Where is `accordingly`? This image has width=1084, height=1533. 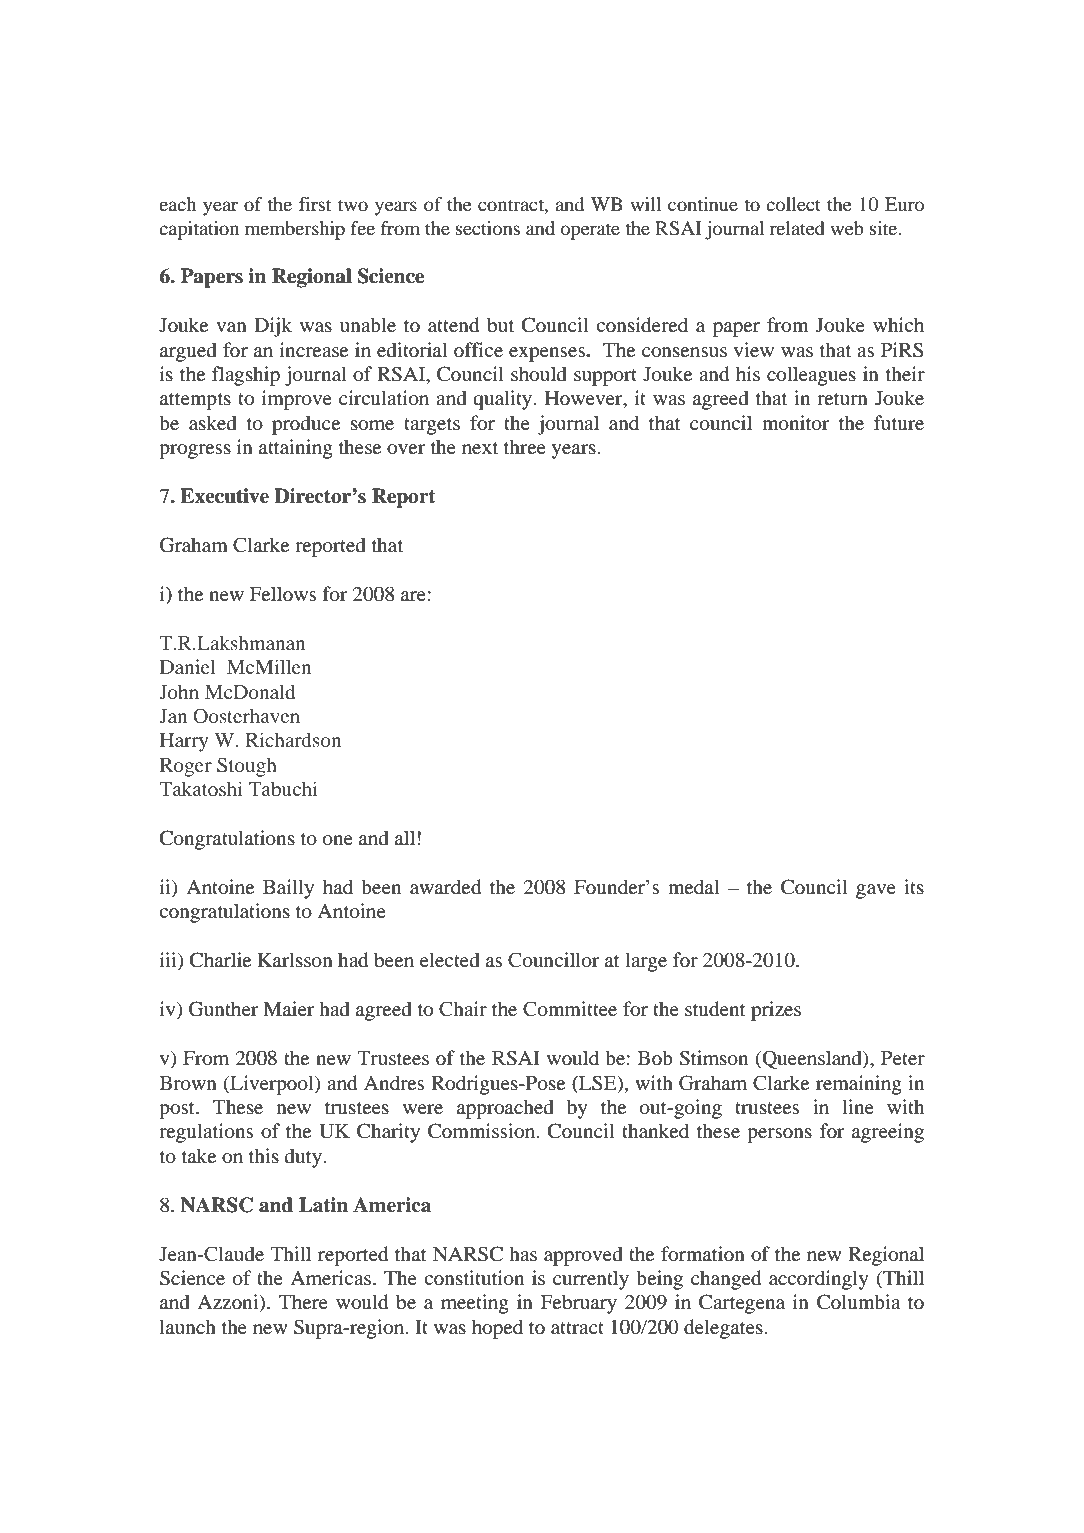
accordingly is located at coordinates (819, 1280).
